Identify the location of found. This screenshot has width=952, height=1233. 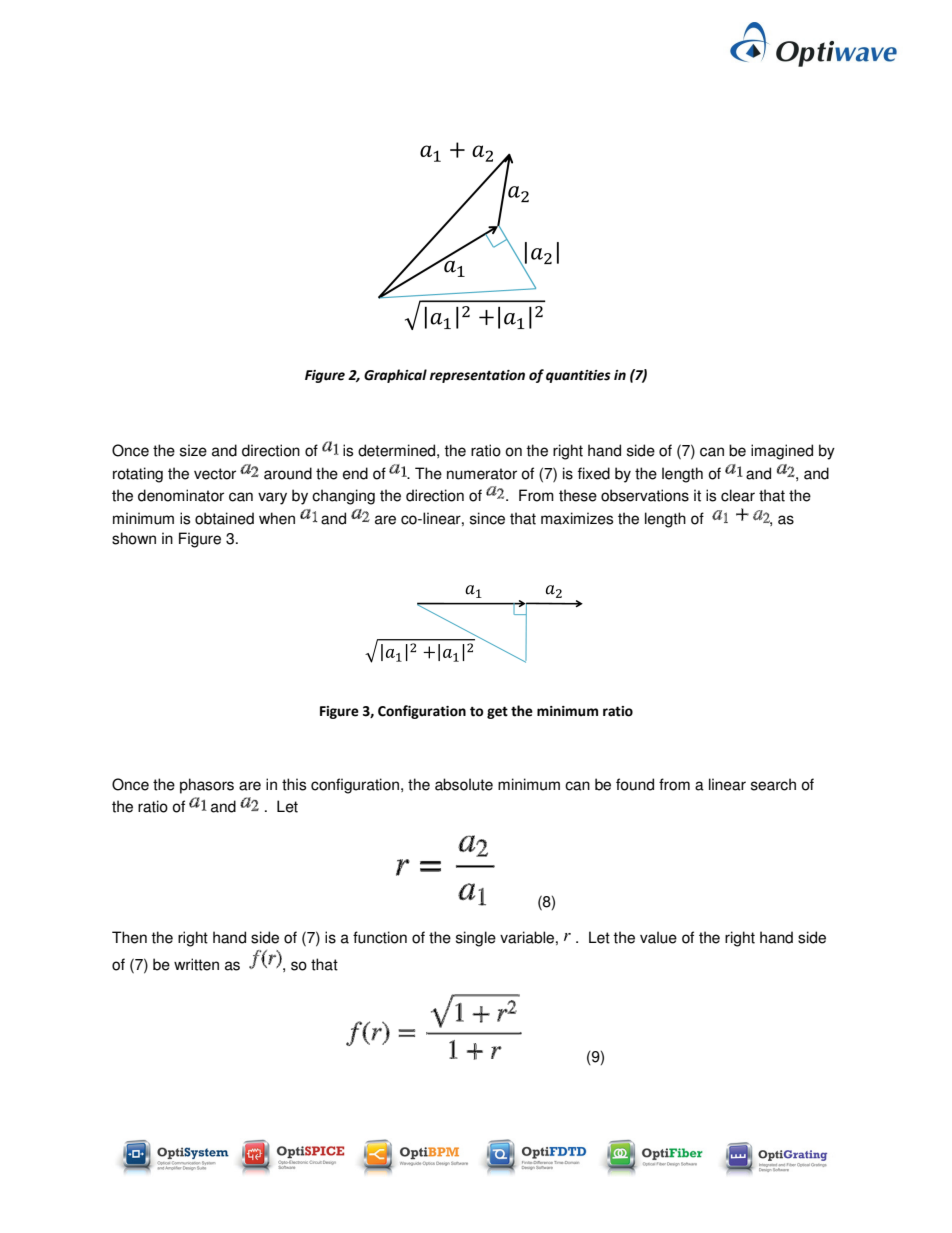
(635, 784).
